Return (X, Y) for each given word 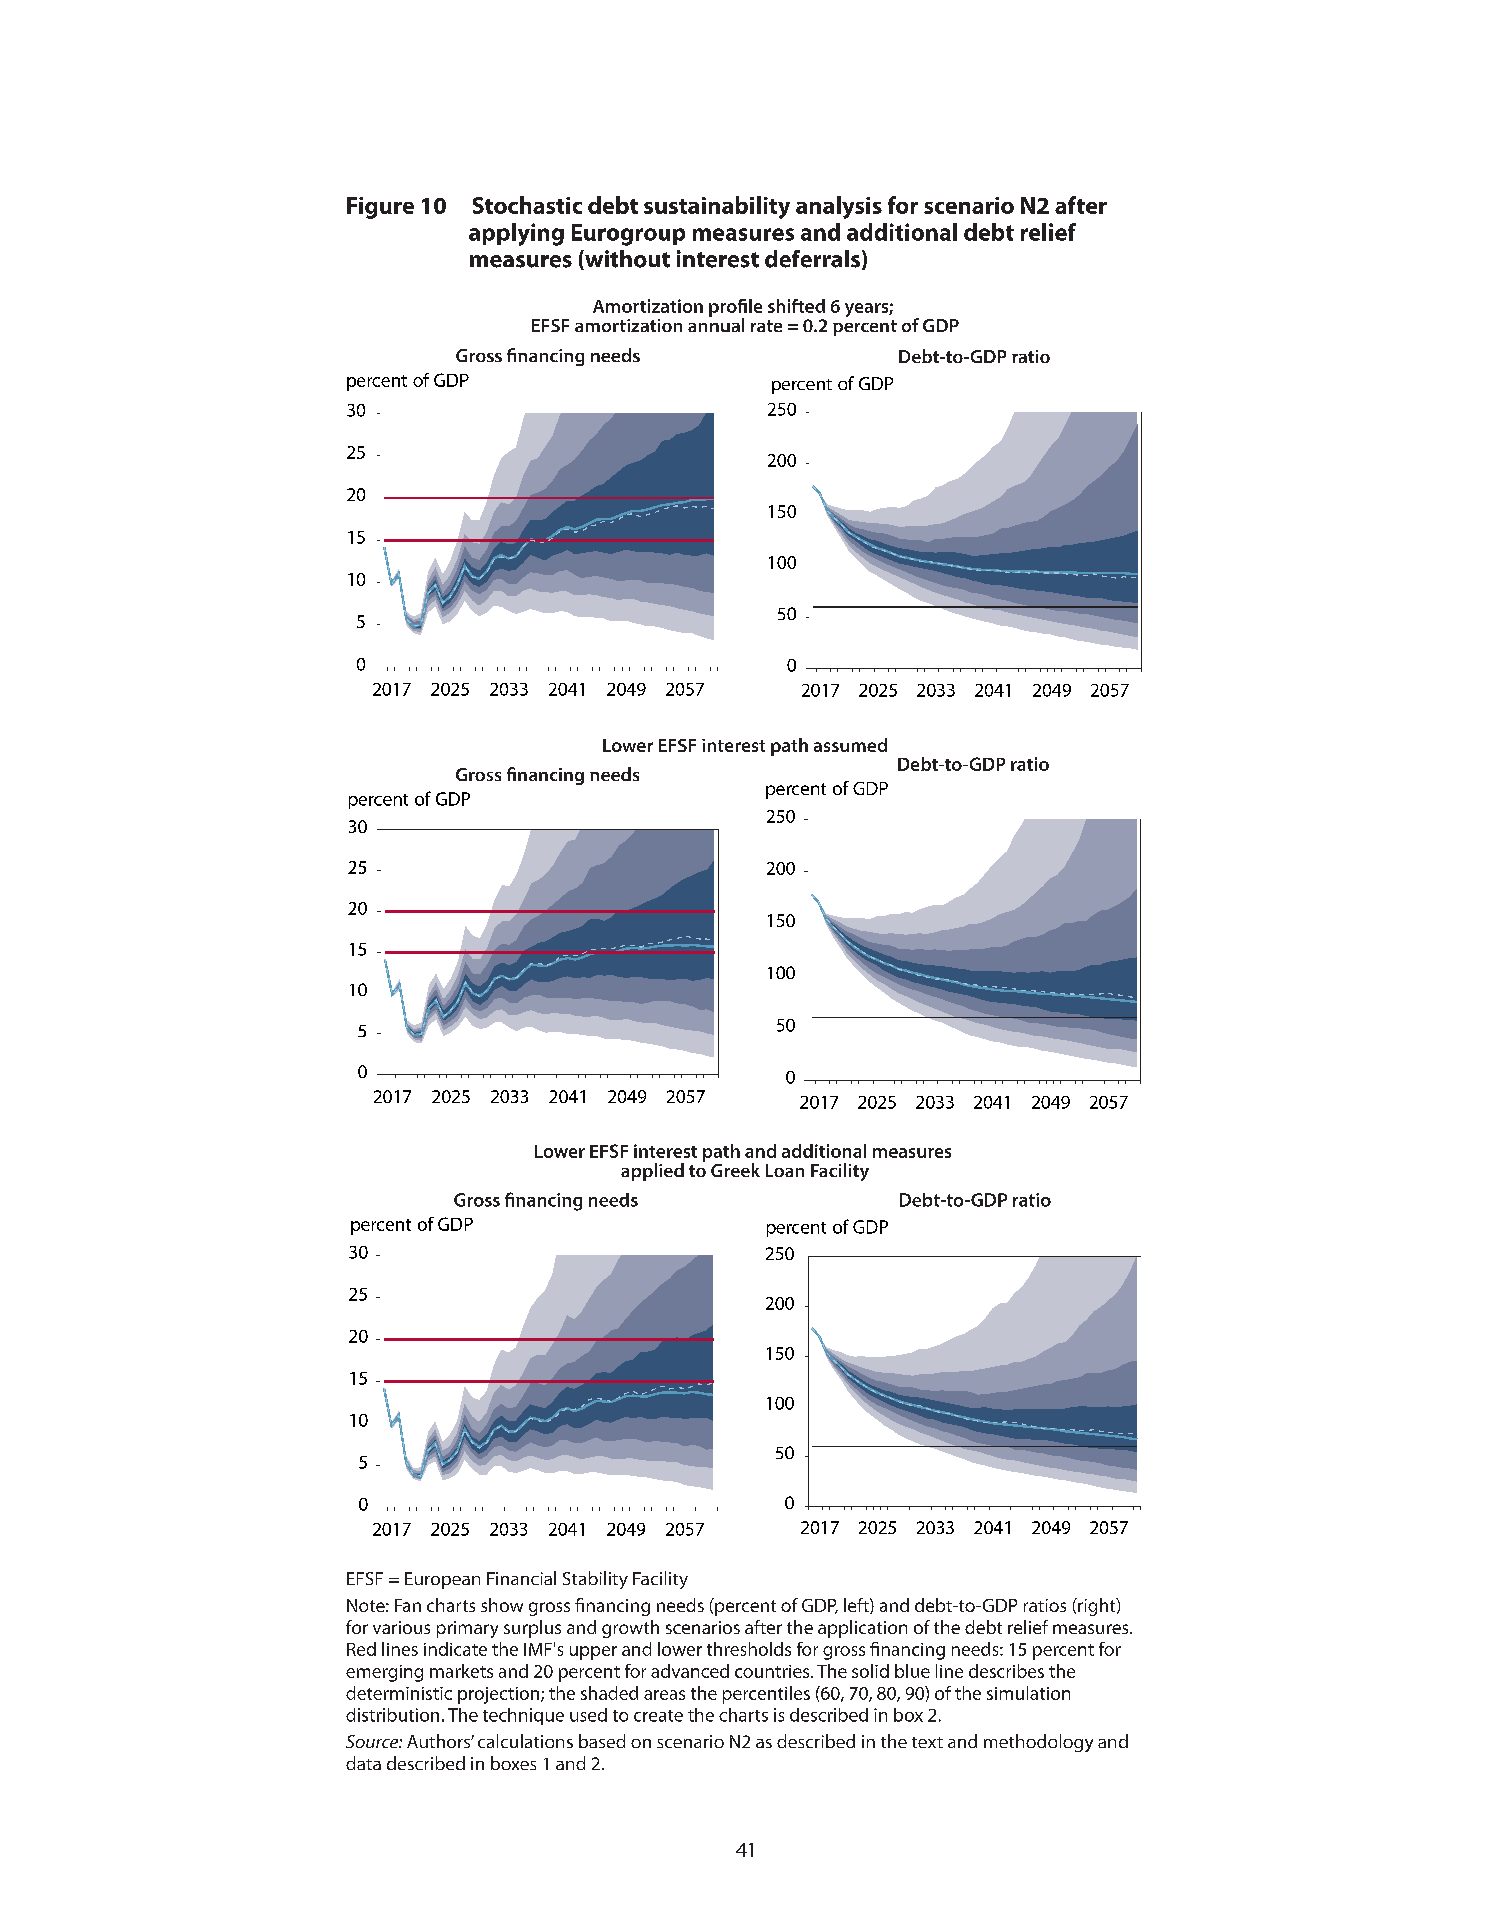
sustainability (717, 207)
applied (652, 1172)
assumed (850, 745)
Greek (735, 1170)
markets (461, 1671)
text (927, 1742)
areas (664, 1695)
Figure (380, 208)
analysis (839, 207)
